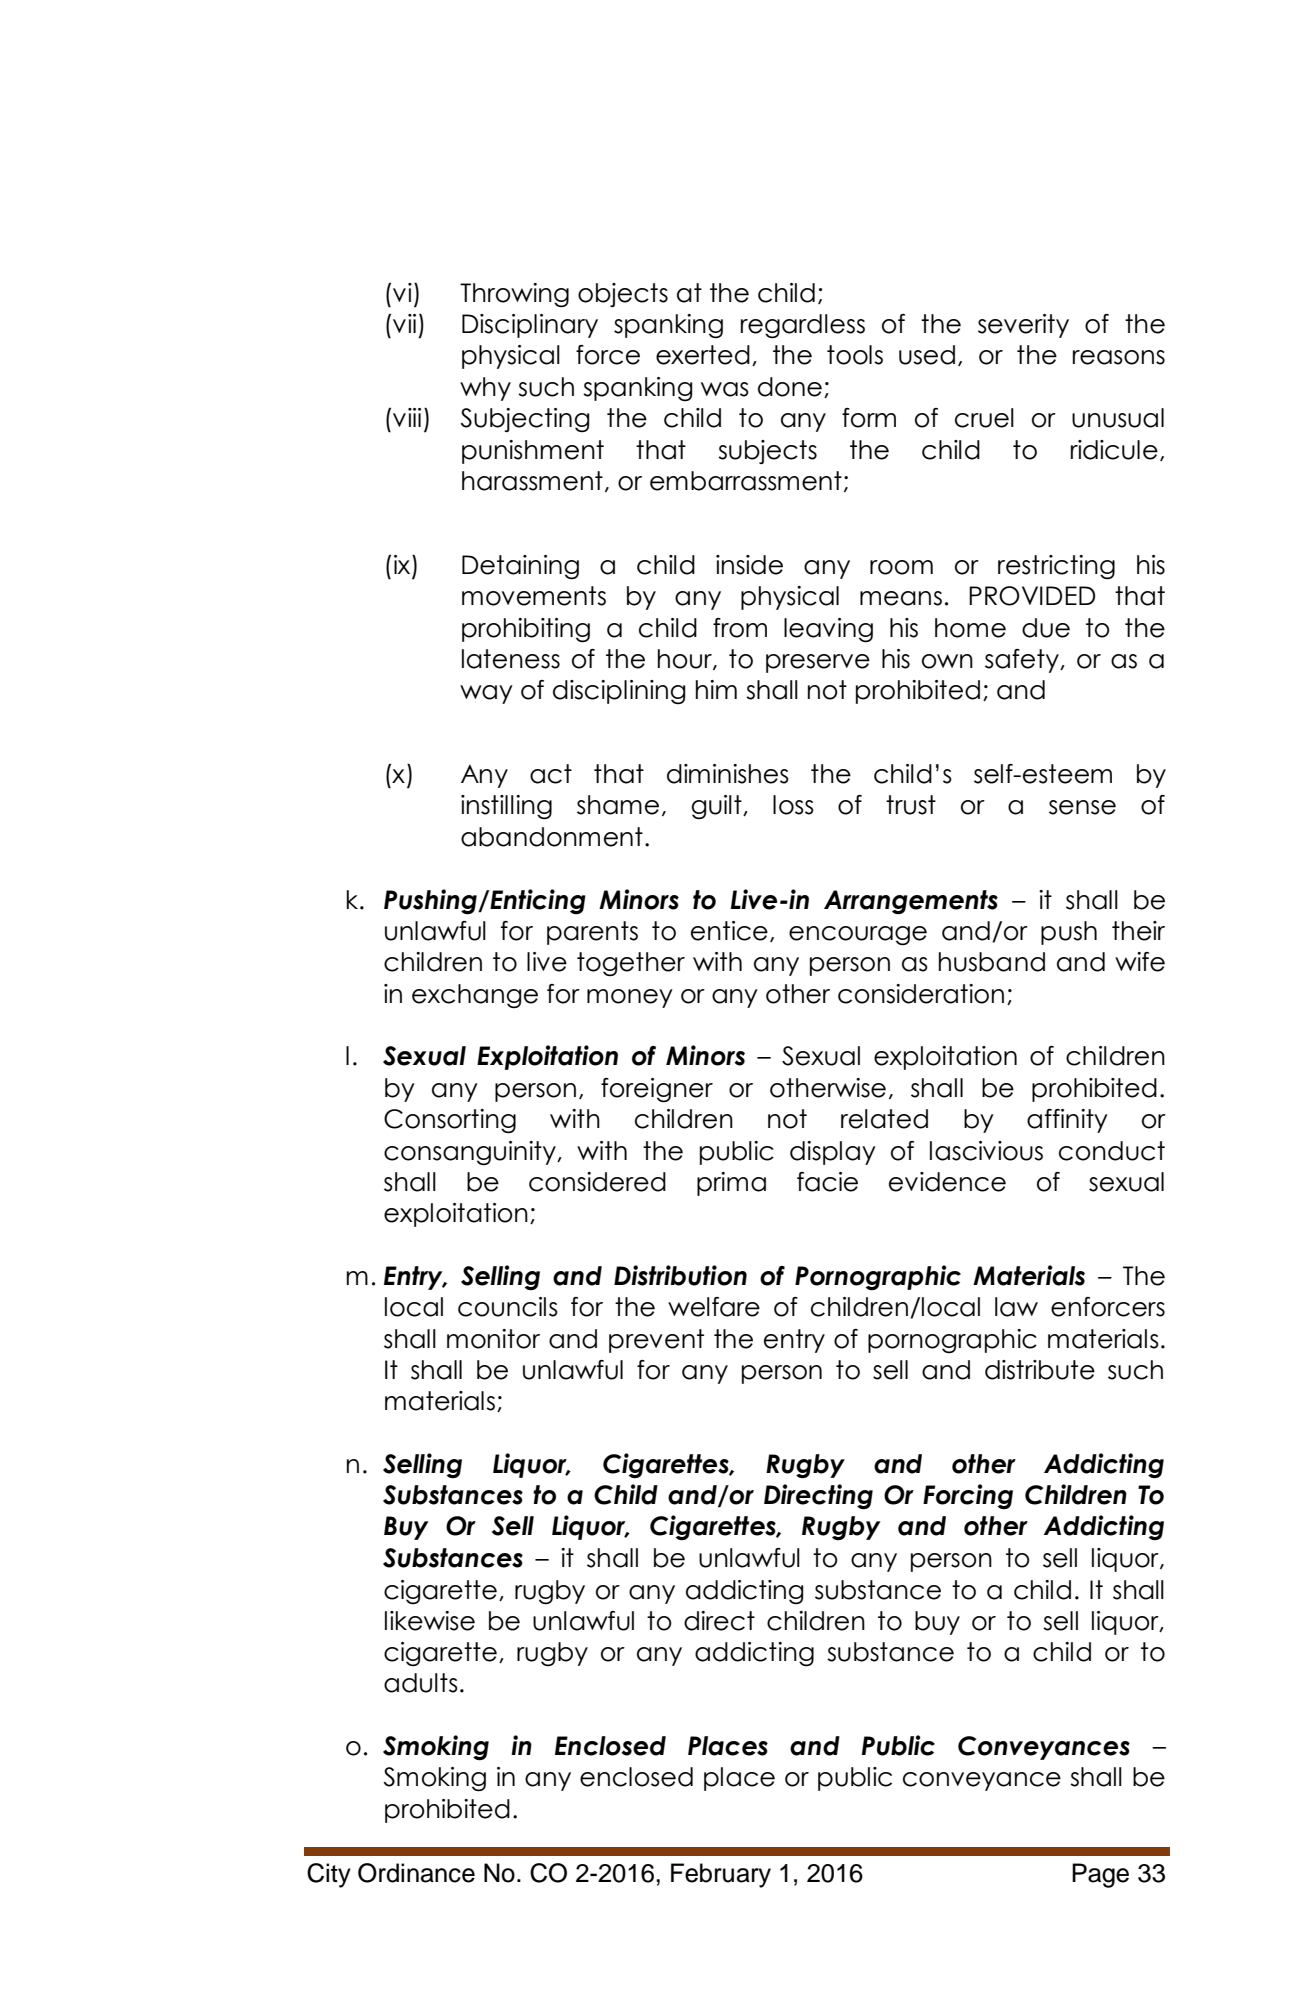  Describe the element at coordinates (1040, 1370) in the page. I see `distribute` at that location.
